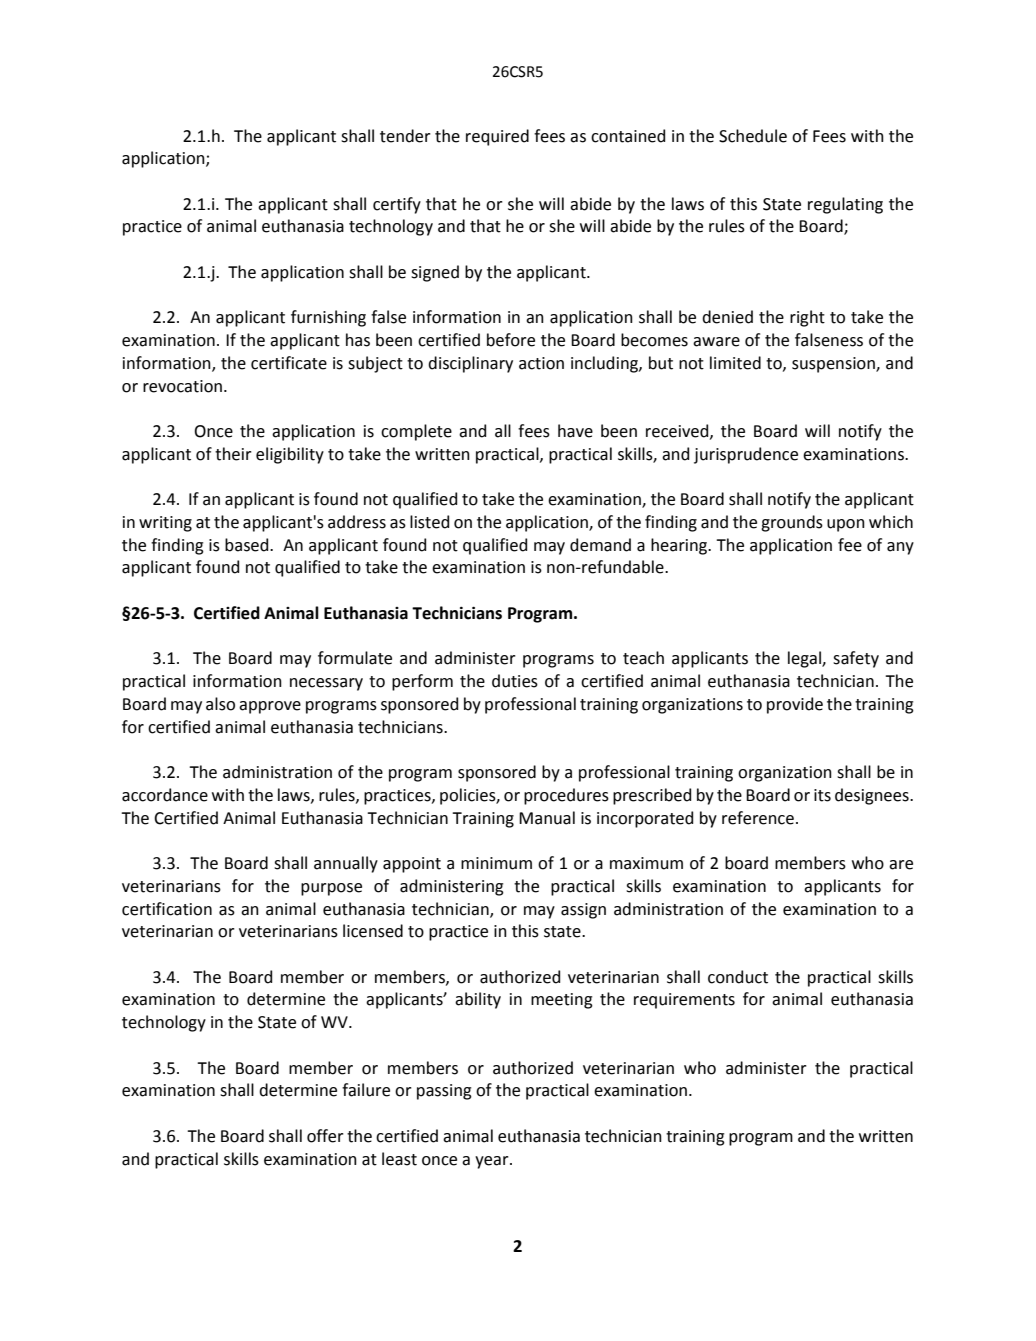  Describe the element at coordinates (397, 205) in the screenshot. I see `certify` at that location.
